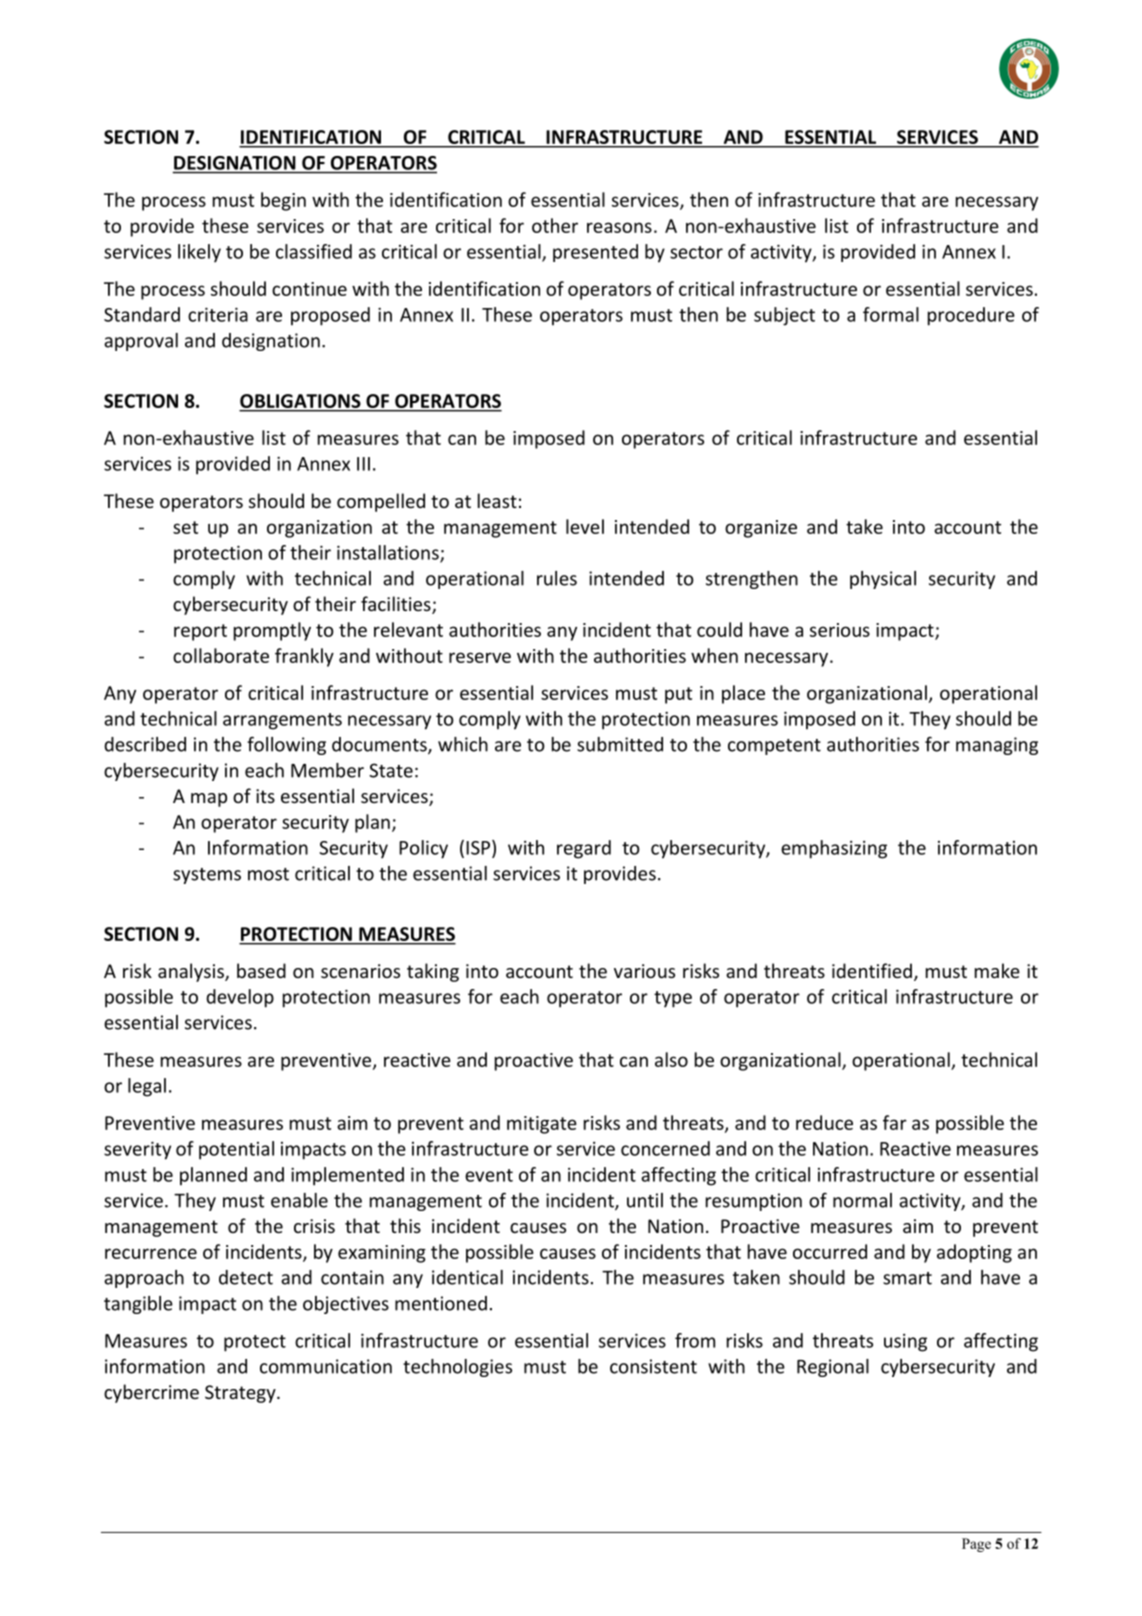  I want to click on serious, so click(840, 630).
